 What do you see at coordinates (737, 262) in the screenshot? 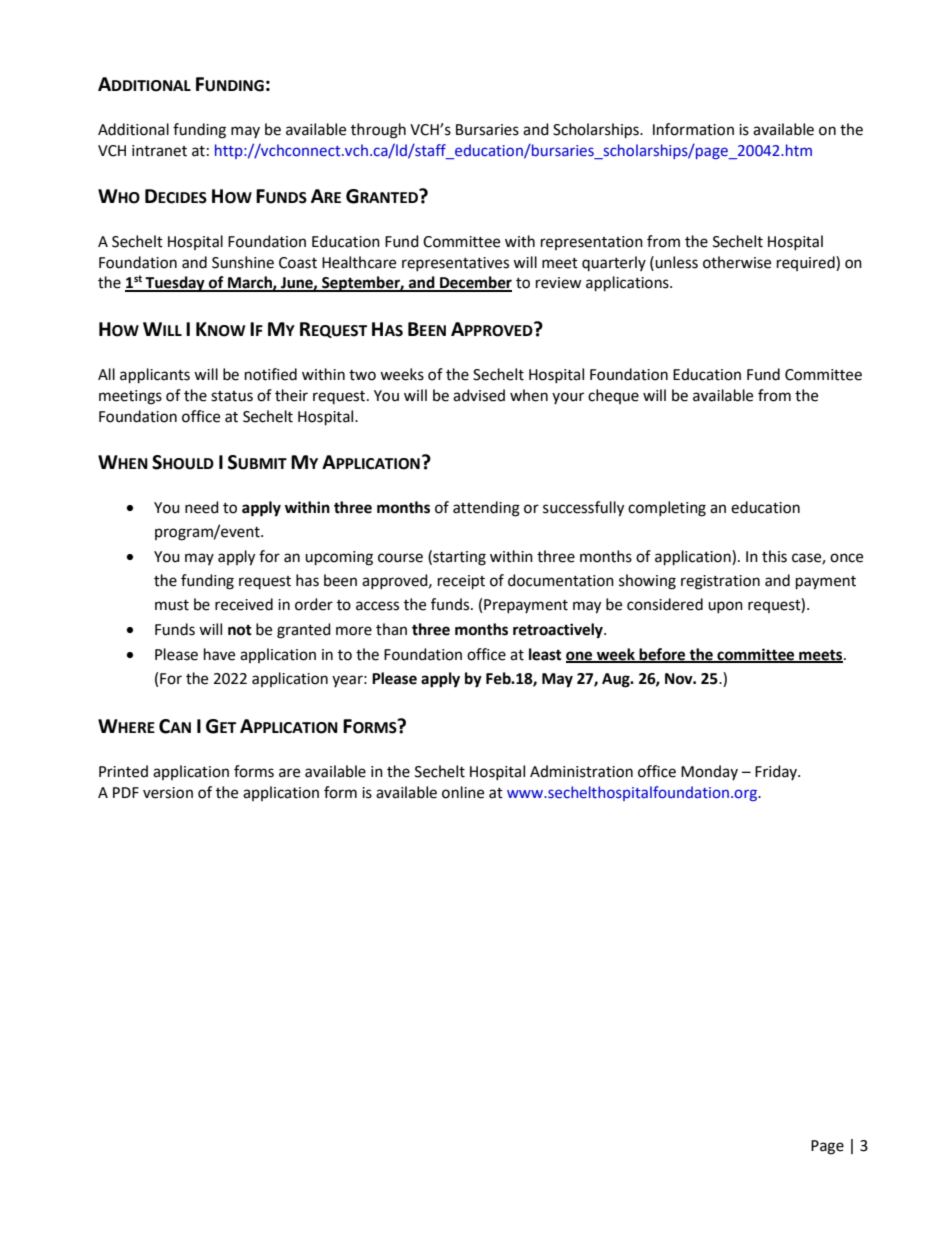
I see `otherwise` at bounding box center [737, 262].
